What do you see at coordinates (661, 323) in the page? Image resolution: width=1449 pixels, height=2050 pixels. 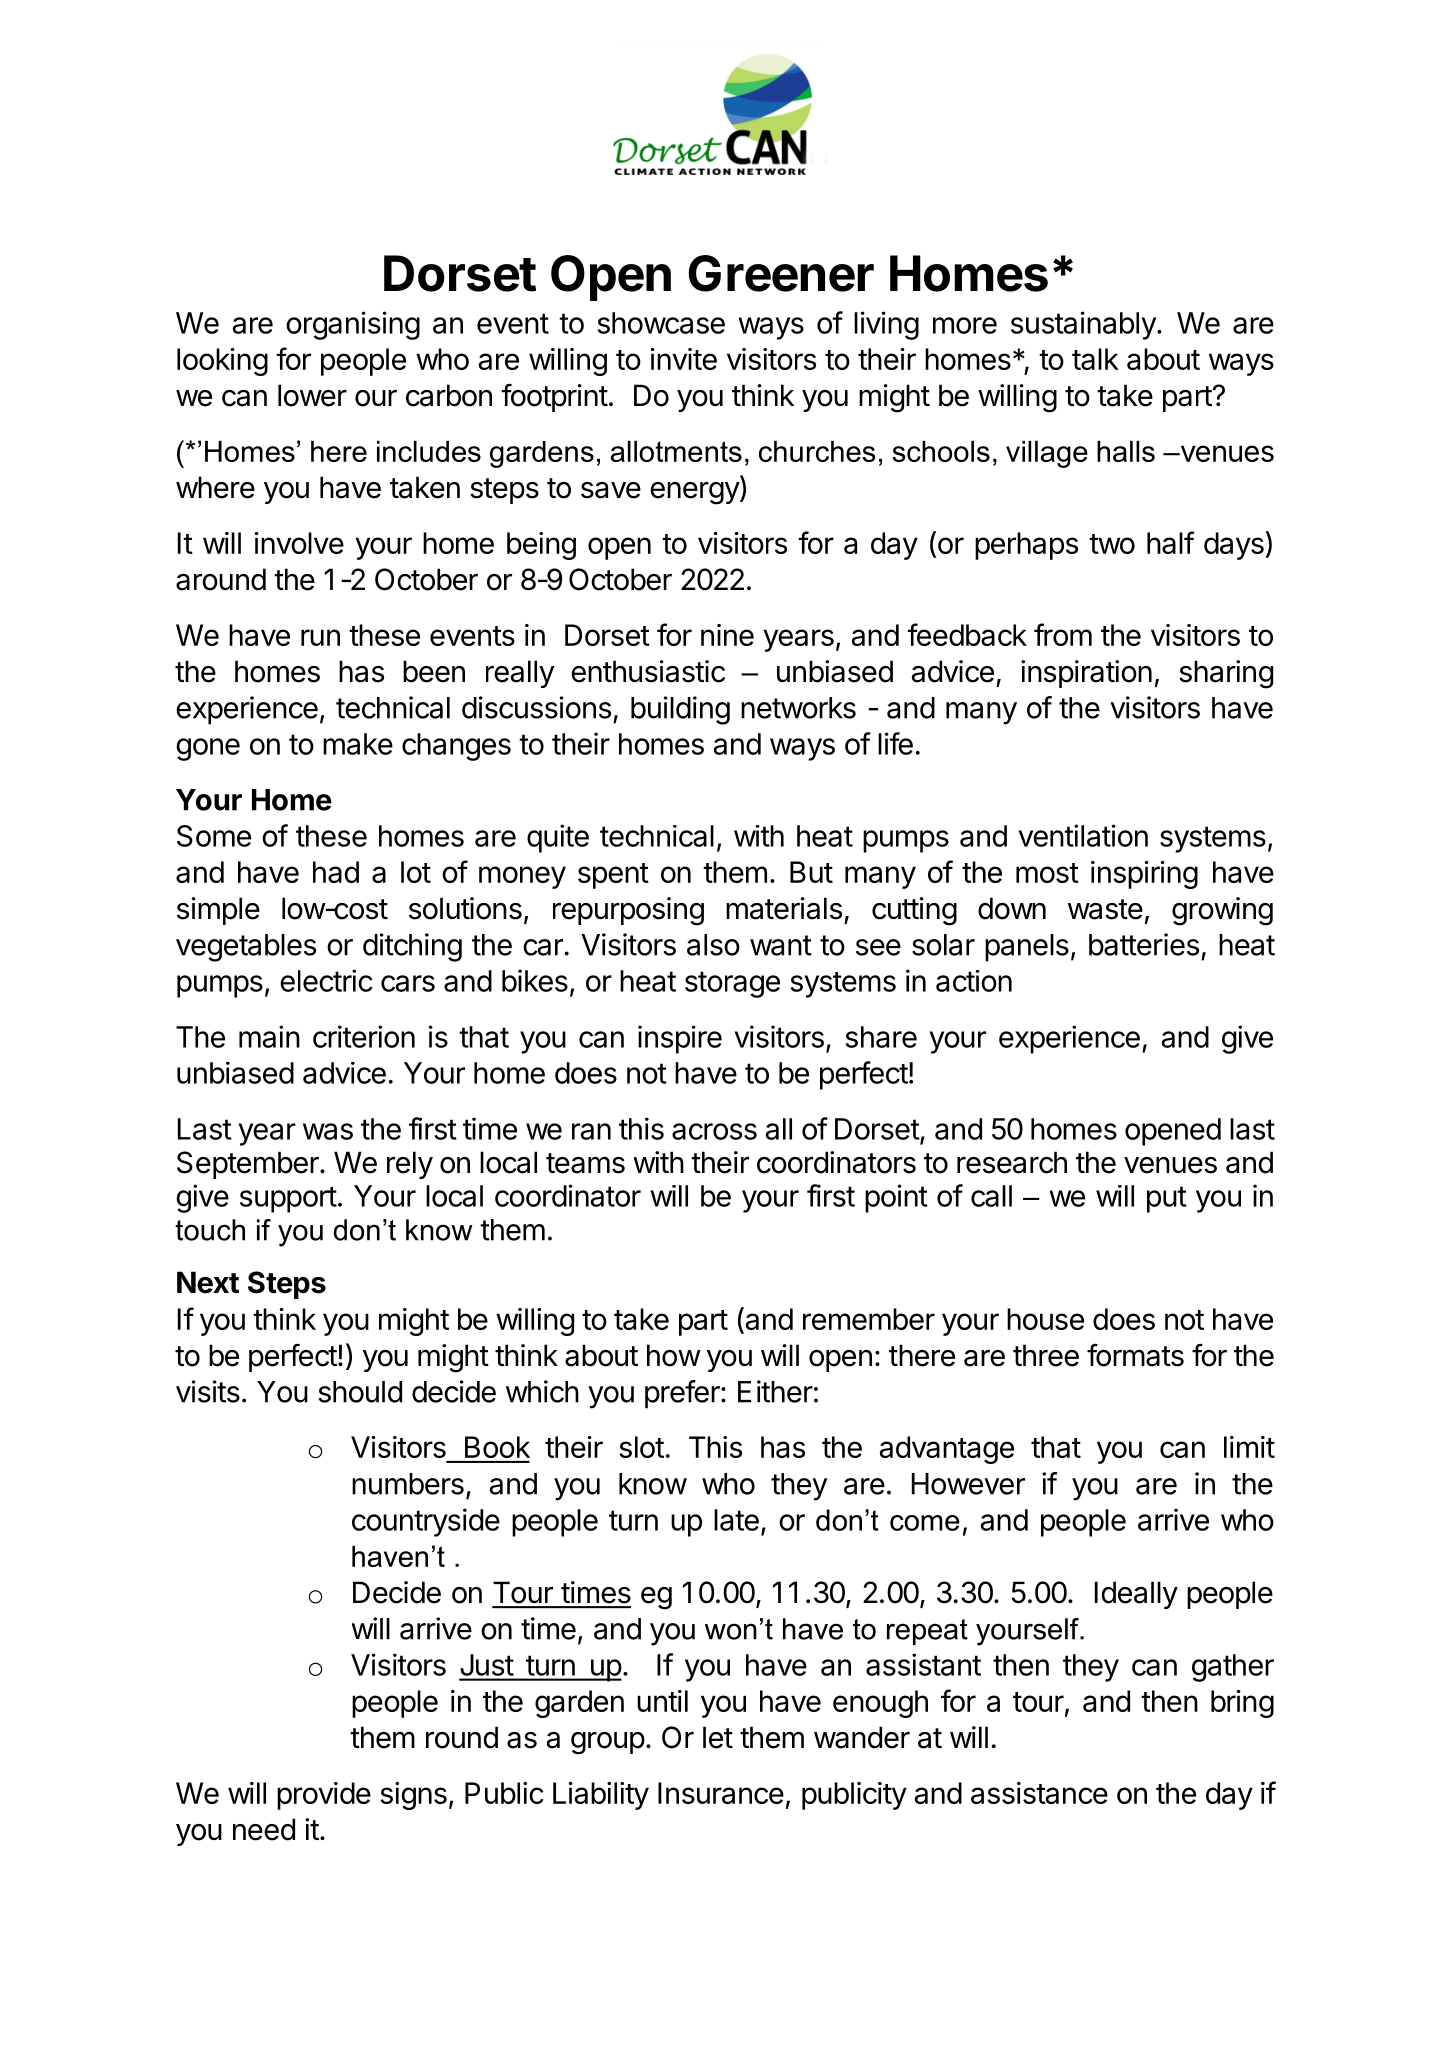 I see `showcase` at bounding box center [661, 323].
